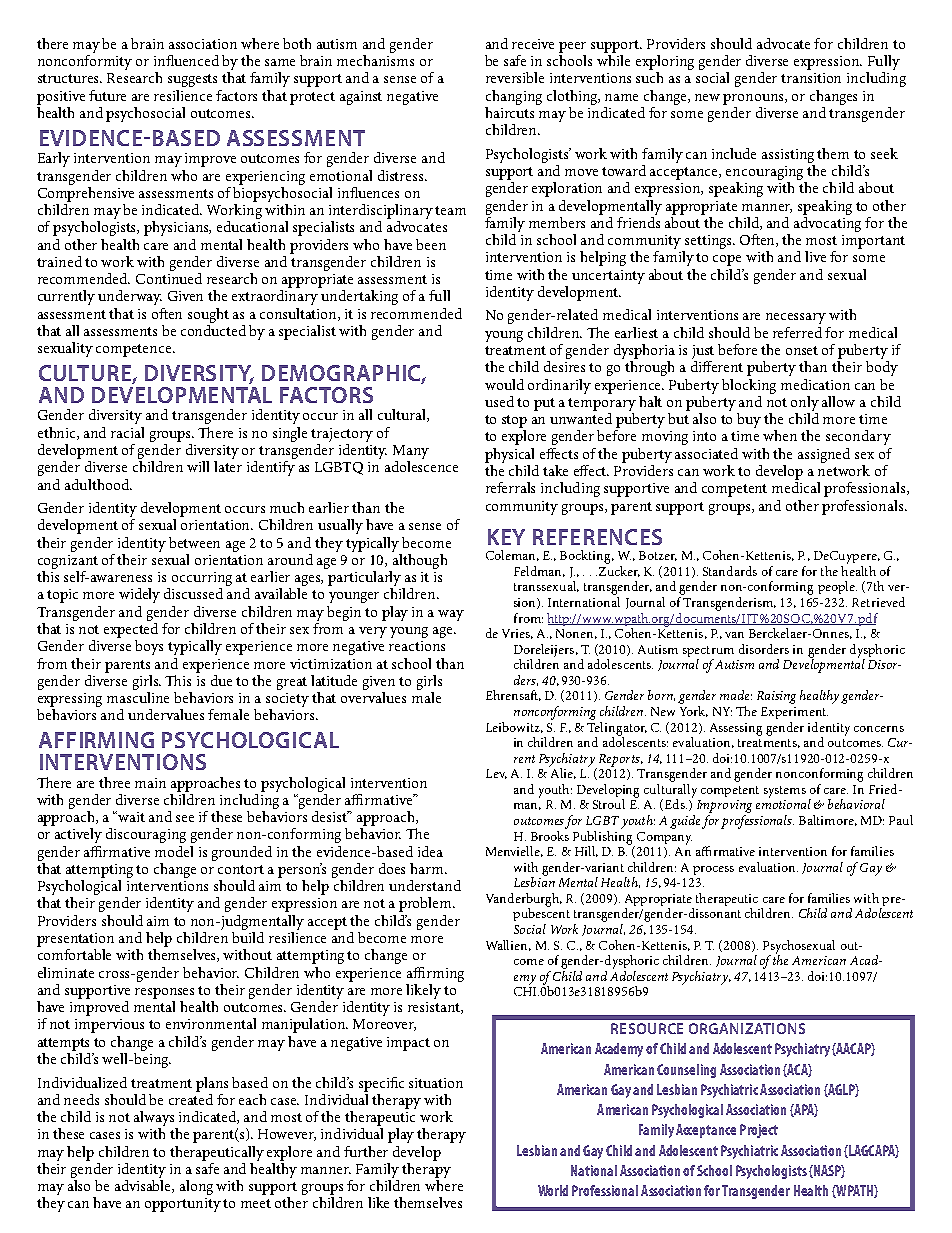 Image resolution: width=952 pixels, height=1233 pixels. Describe the element at coordinates (196, 1187) in the screenshot. I see `along` at that location.
